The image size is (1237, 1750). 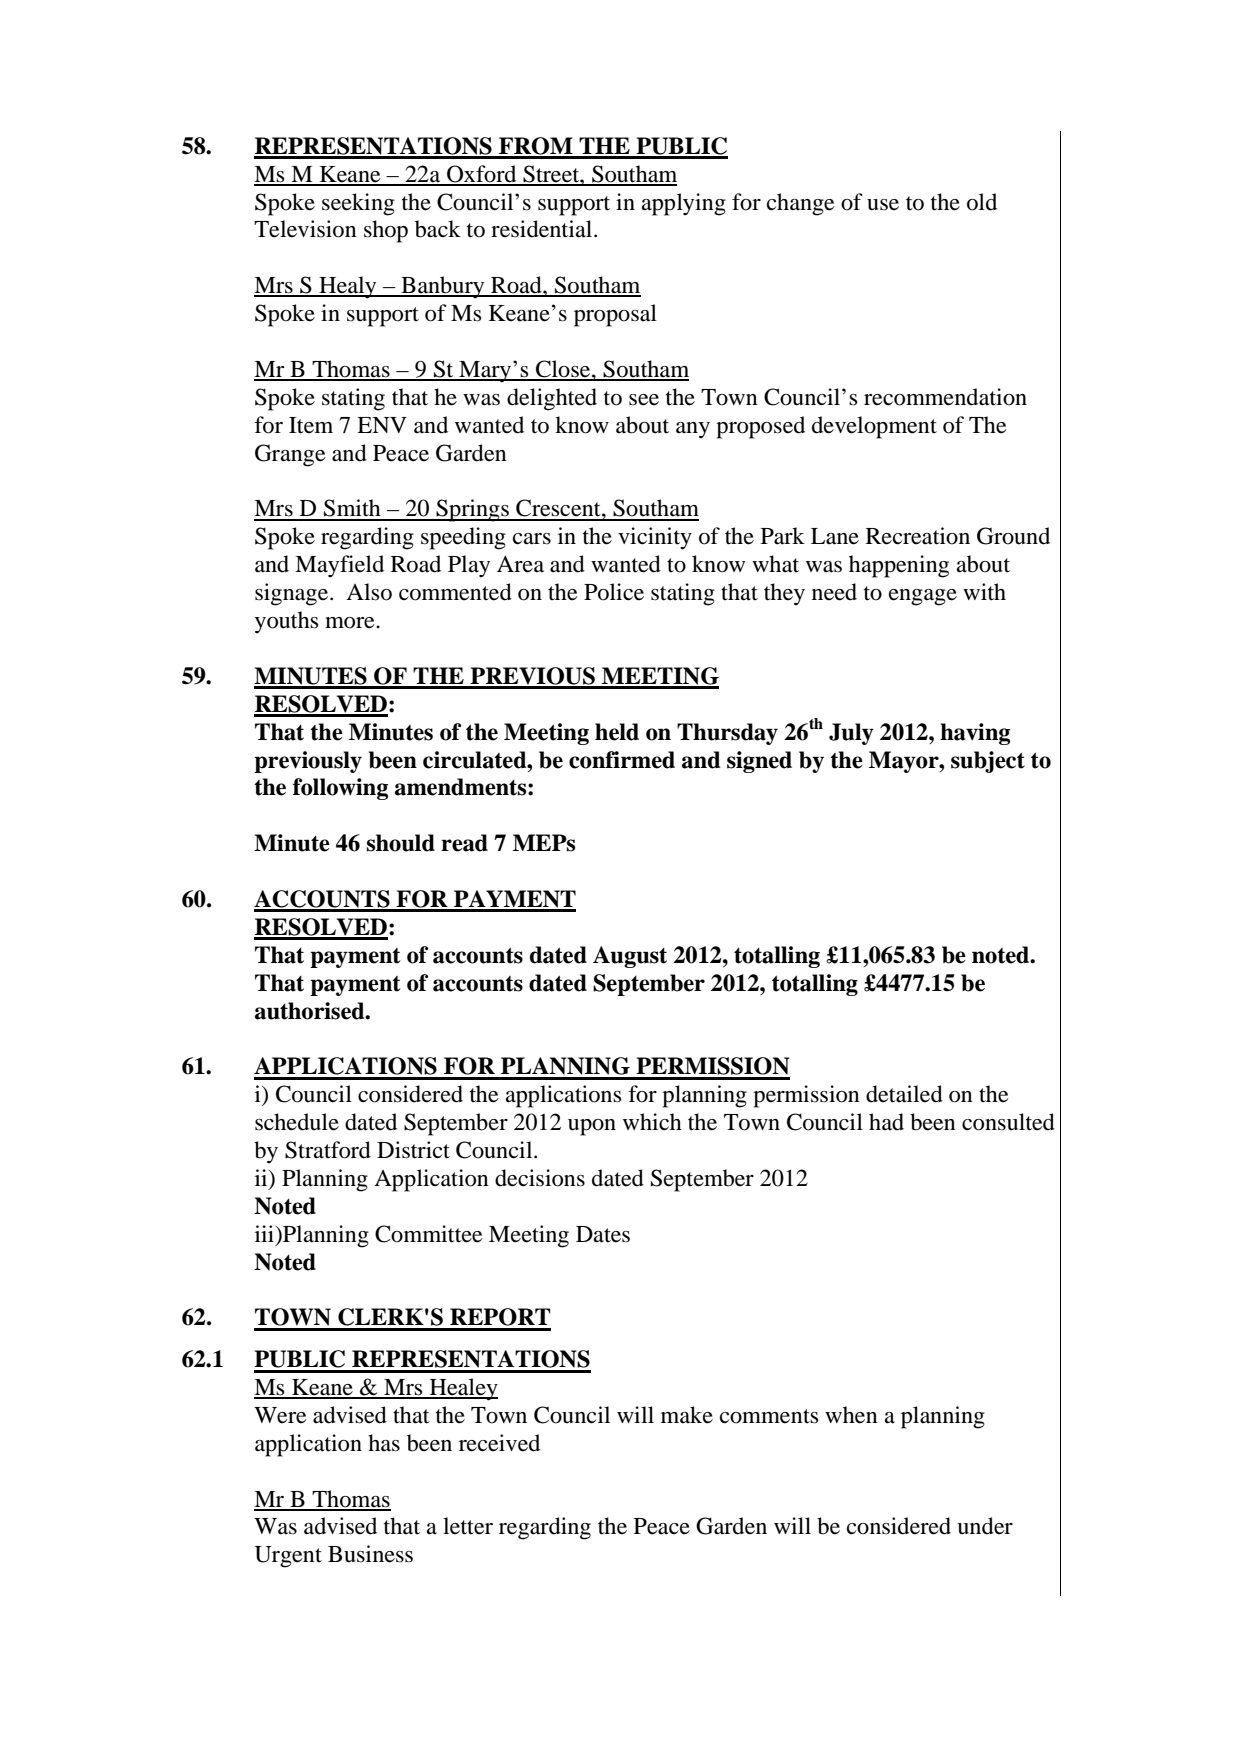 I want to click on shop, so click(x=386, y=231).
